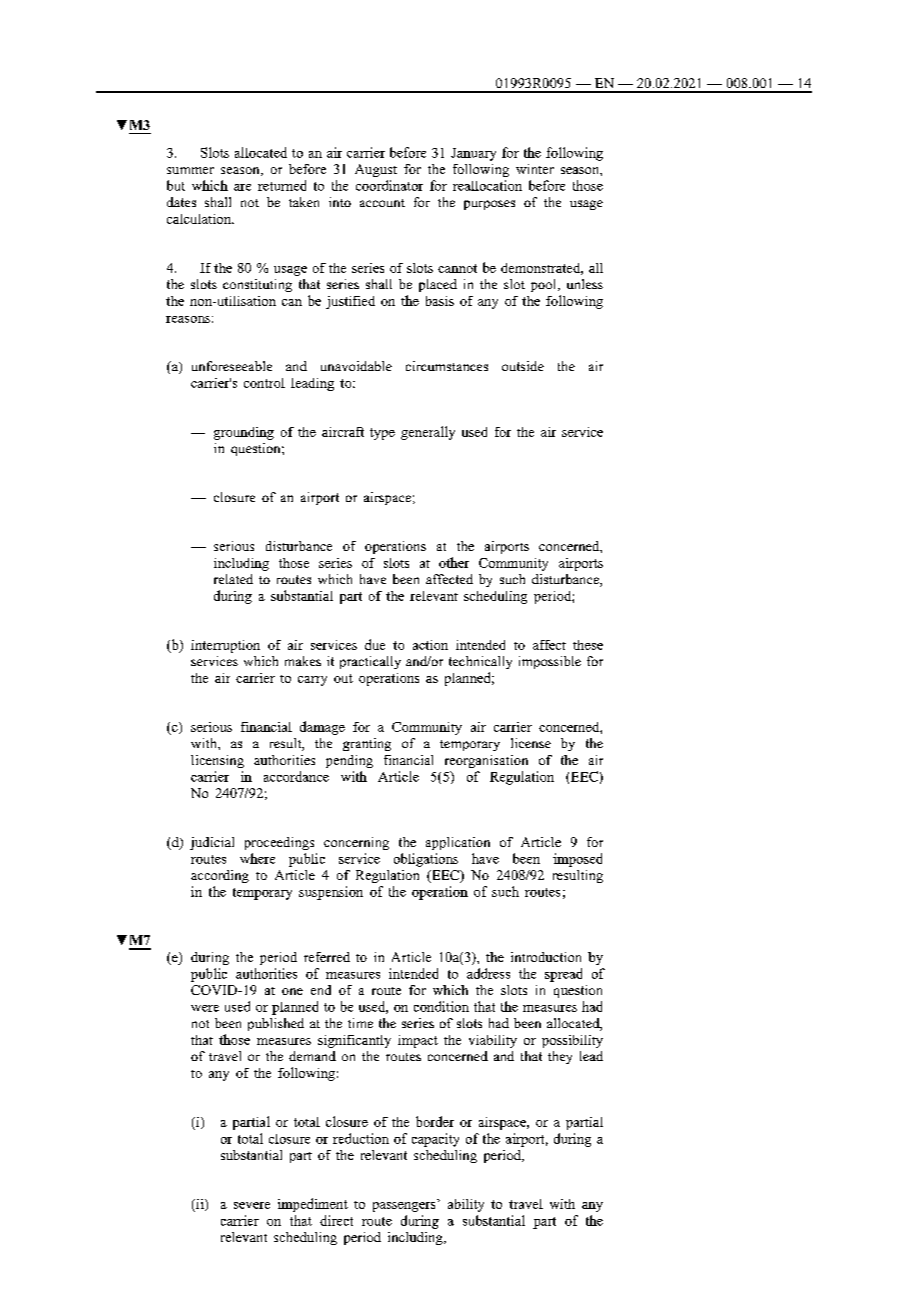 The height and width of the screenshot is (1308, 924). I want to click on interruption, so click(225, 646).
